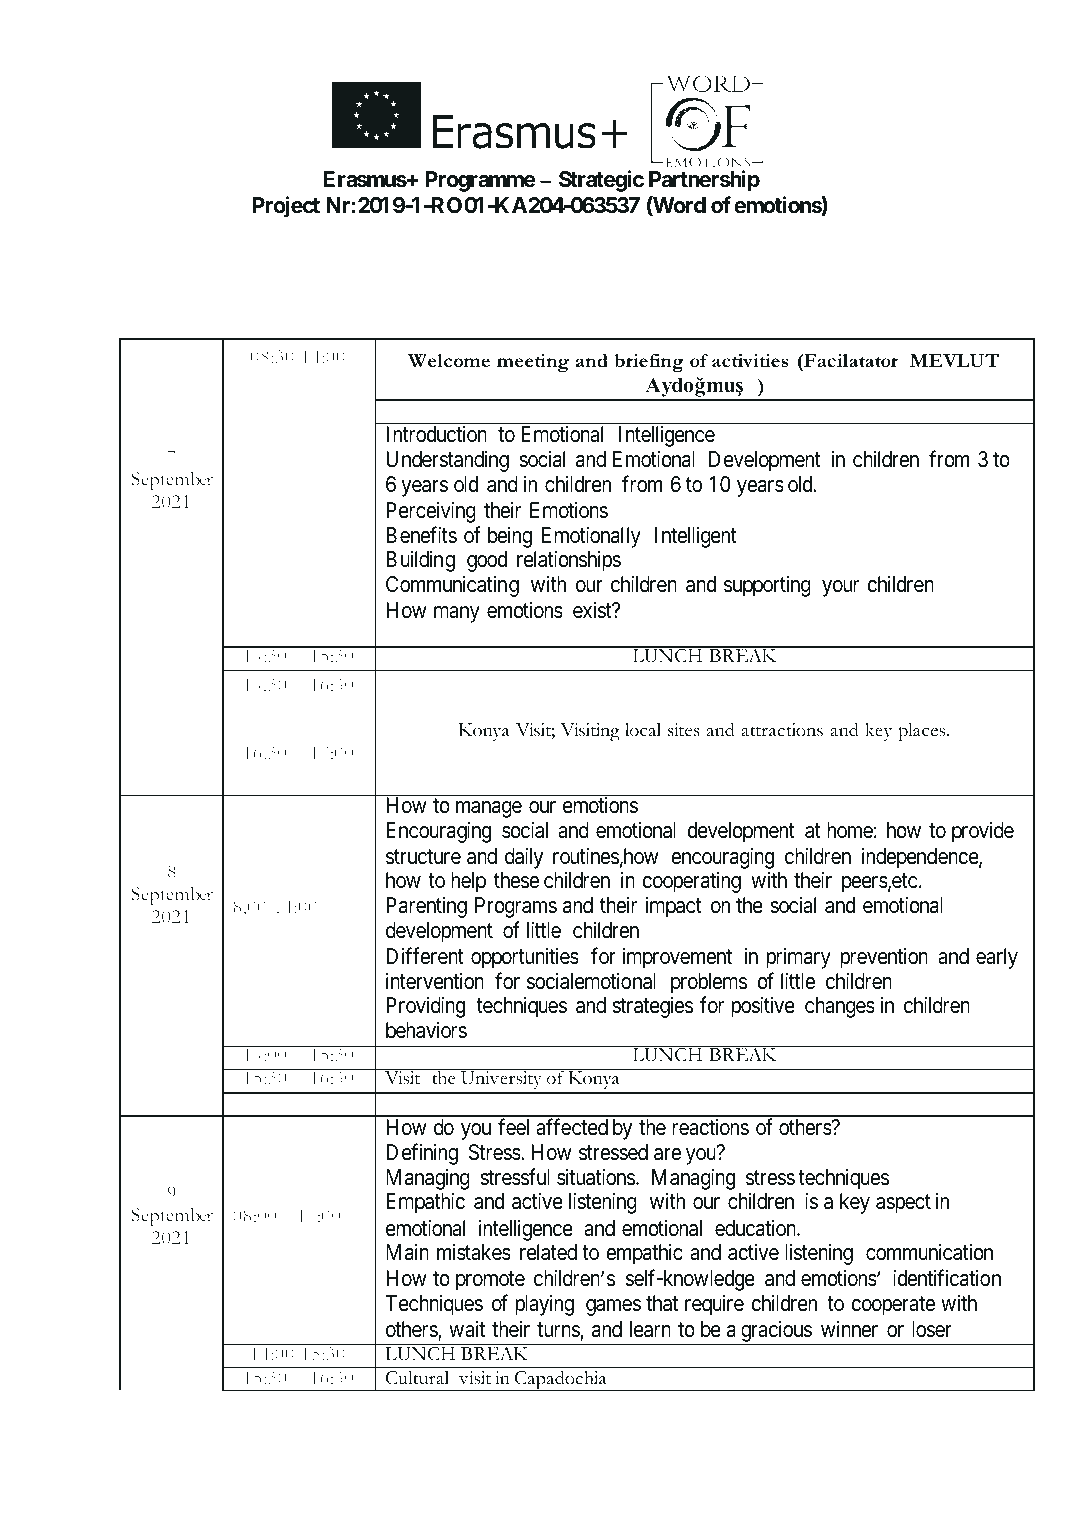 The image size is (1080, 1528). What do you see at coordinates (840, 588) in the image?
I see `your` at bounding box center [840, 588].
